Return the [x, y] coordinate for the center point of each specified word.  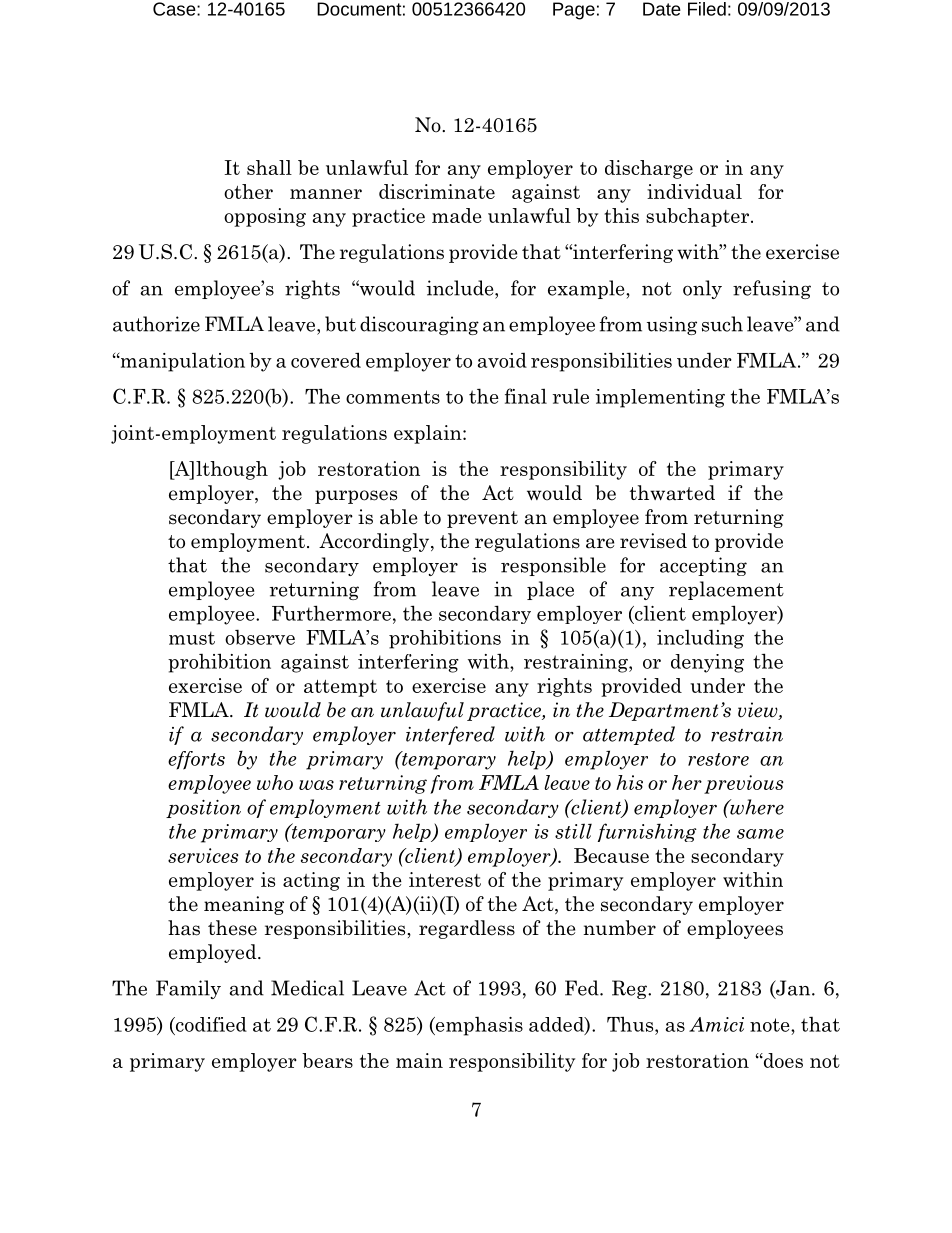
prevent [482, 519]
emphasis [478, 1026]
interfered [450, 735]
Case [175, 9]
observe [260, 637]
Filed [707, 9]
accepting [703, 566]
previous [743, 784]
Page [574, 11]
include [461, 288]
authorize [156, 324]
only [702, 289]
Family [188, 989]
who [275, 782]
